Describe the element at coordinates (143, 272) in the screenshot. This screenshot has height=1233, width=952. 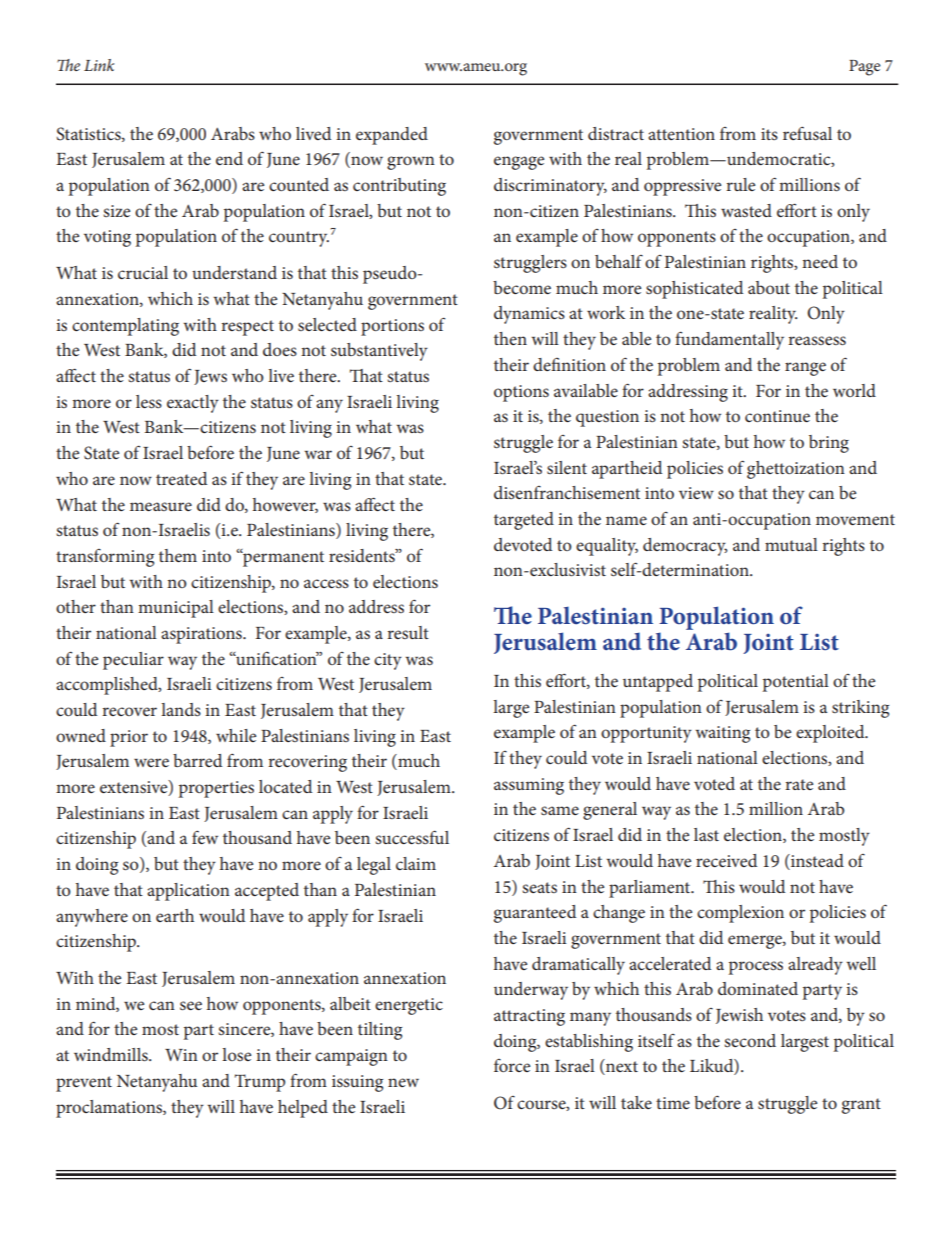
I see `crucial` at that location.
